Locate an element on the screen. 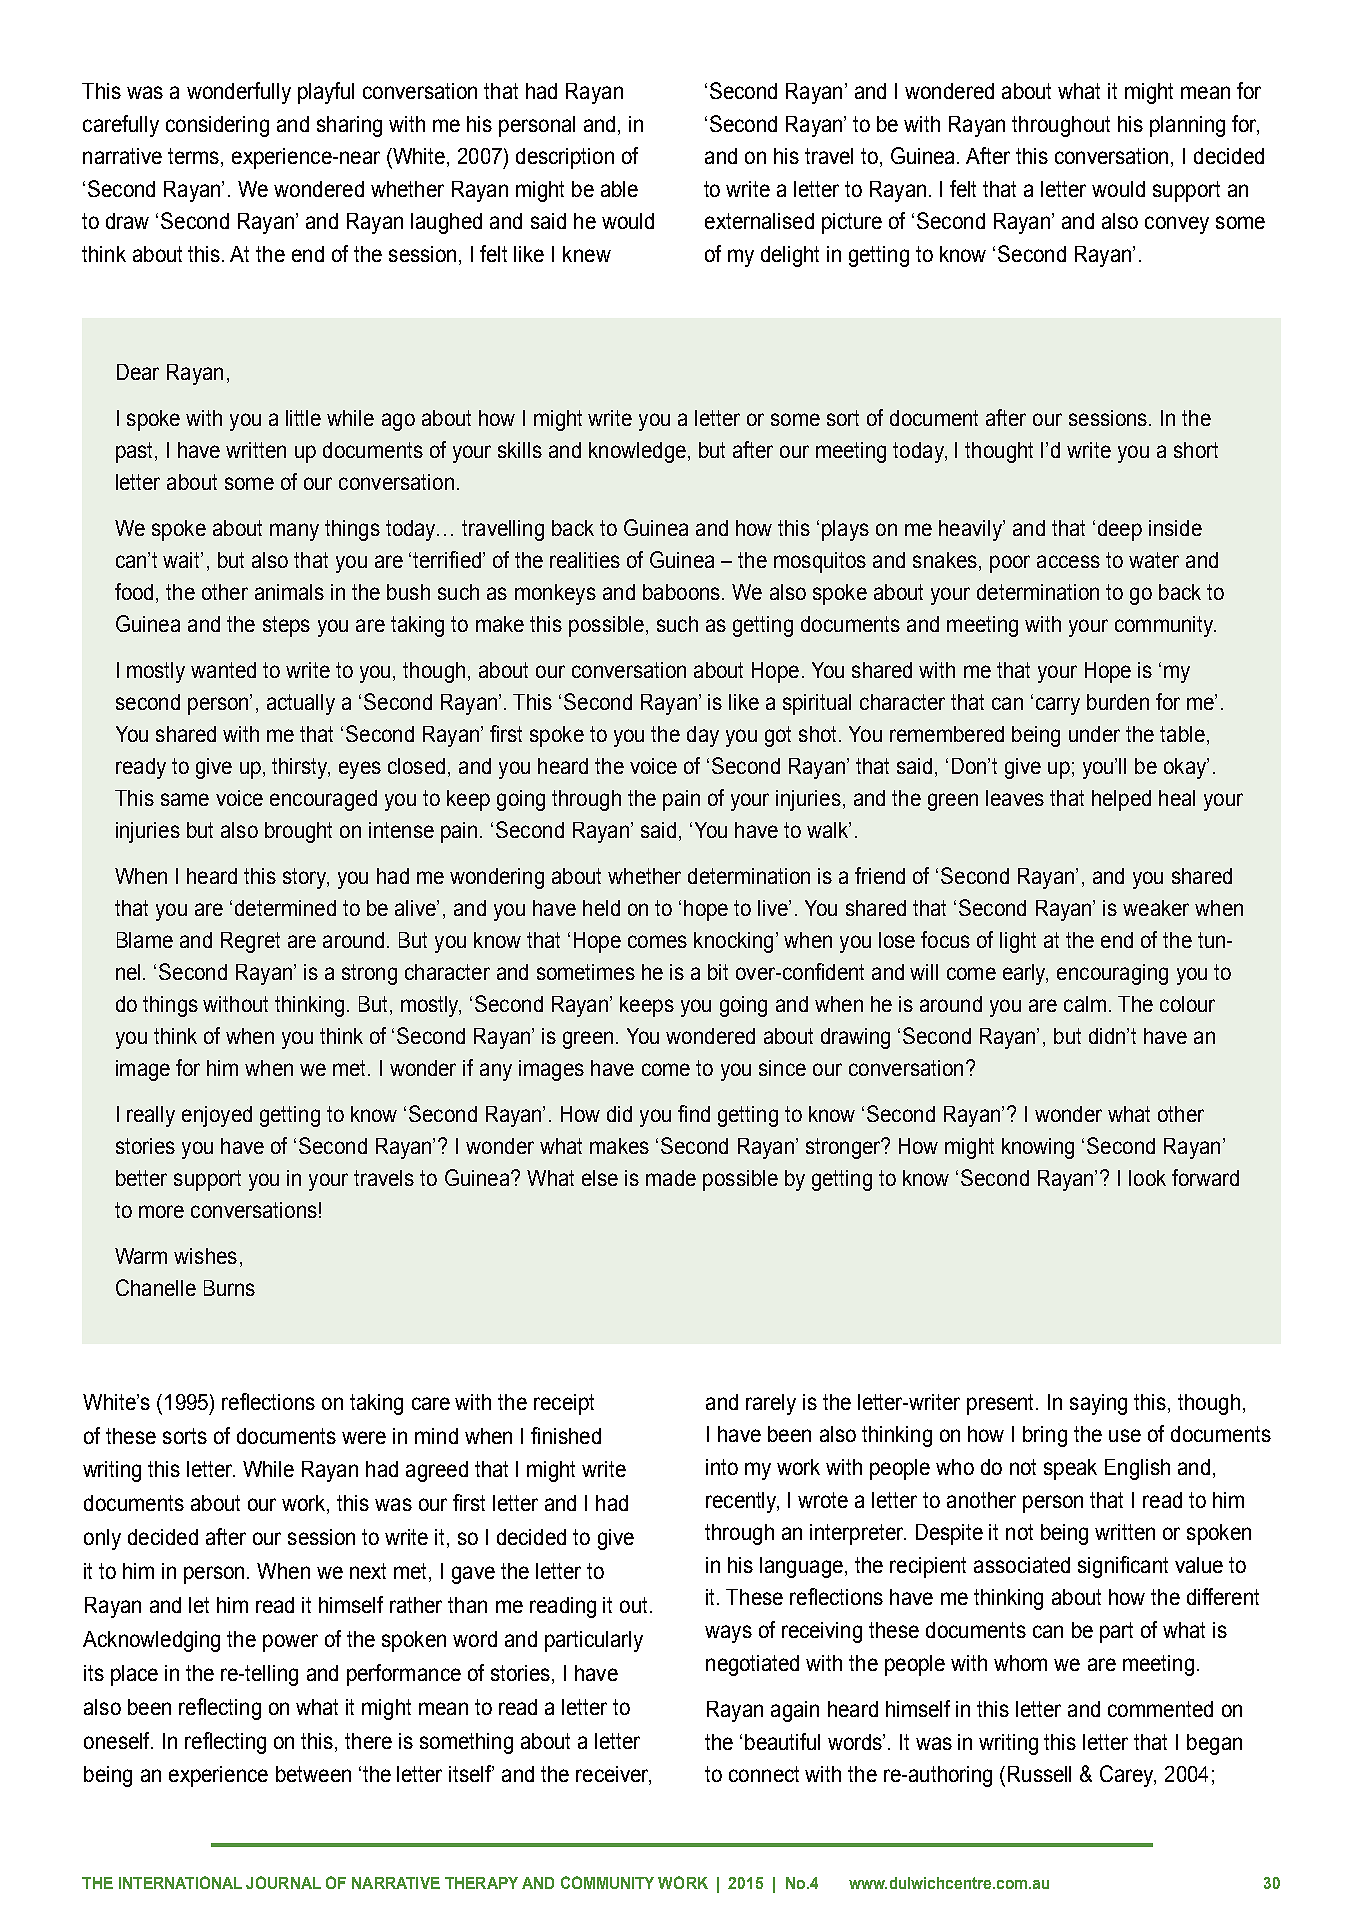 This screenshot has width=1363, height=1928. considering is located at coordinates (217, 126).
